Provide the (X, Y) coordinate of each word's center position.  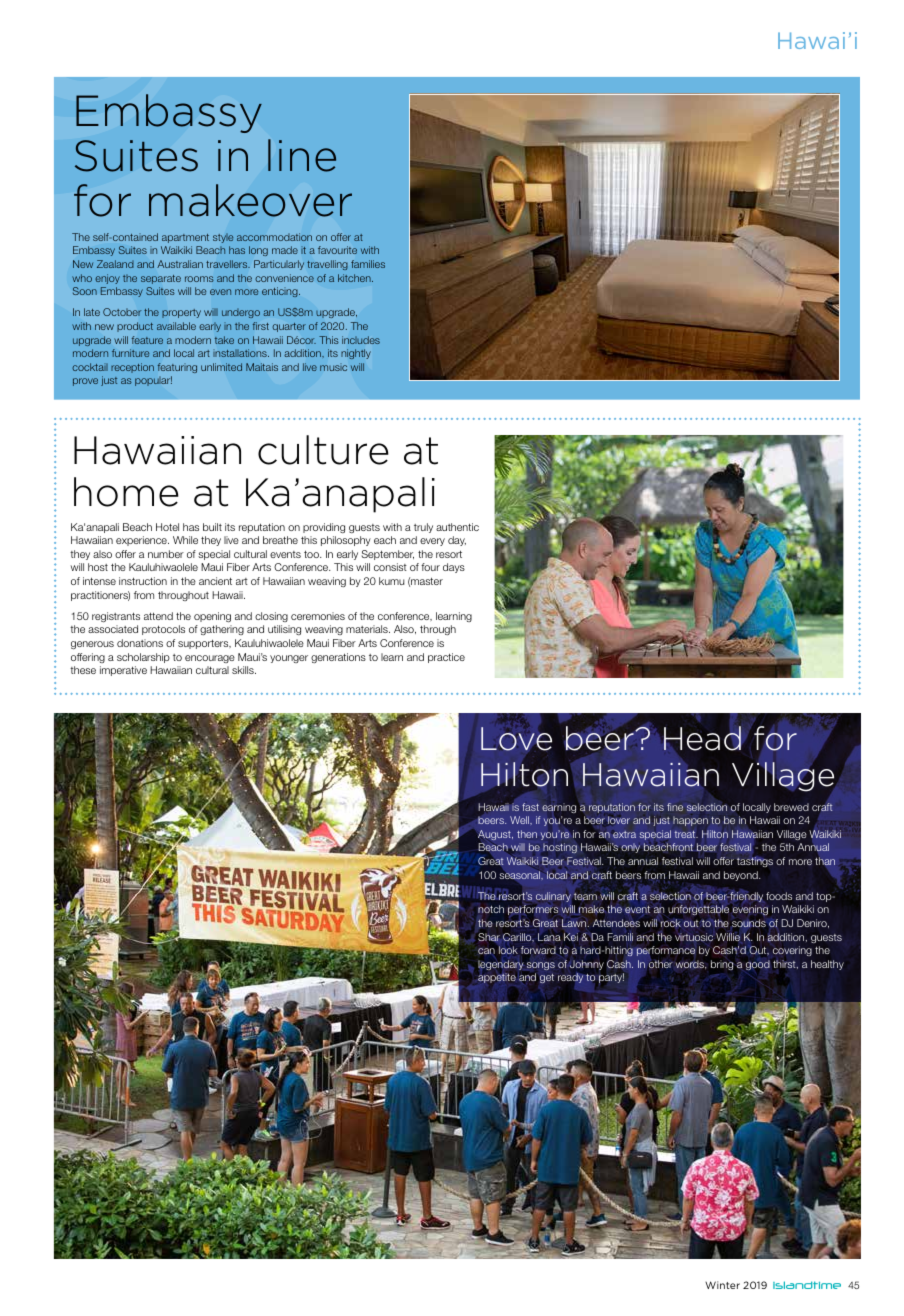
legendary (500, 965)
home (126, 492)
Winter (722, 1285)
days (454, 568)
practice (446, 658)
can (486, 951)
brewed (791, 807)
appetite (497, 978)
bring (722, 965)
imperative (123, 671)
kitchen (355, 278)
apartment (185, 238)
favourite (337, 250)
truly (423, 528)
